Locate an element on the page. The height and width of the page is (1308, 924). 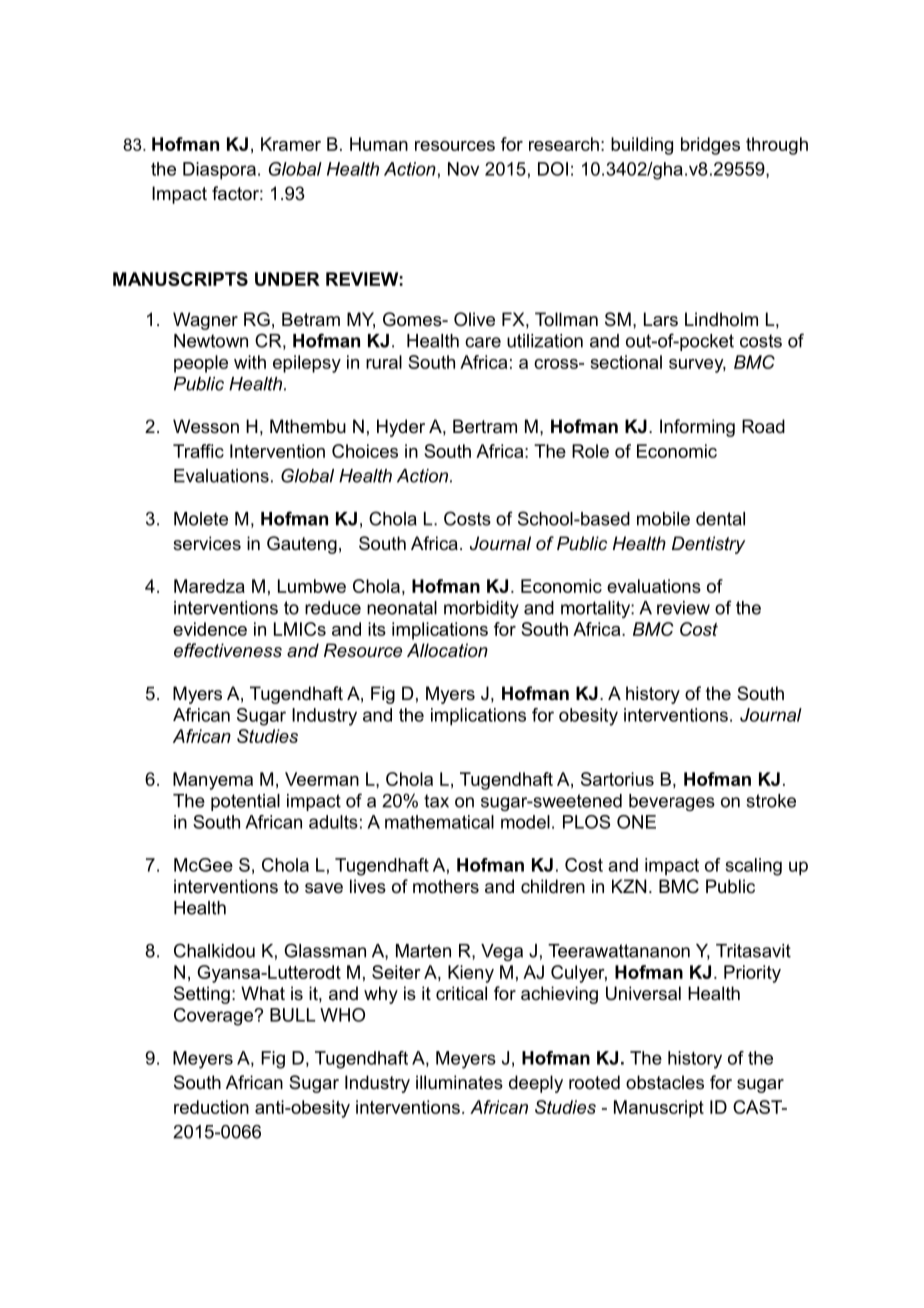
tax is located at coordinates (436, 801).
